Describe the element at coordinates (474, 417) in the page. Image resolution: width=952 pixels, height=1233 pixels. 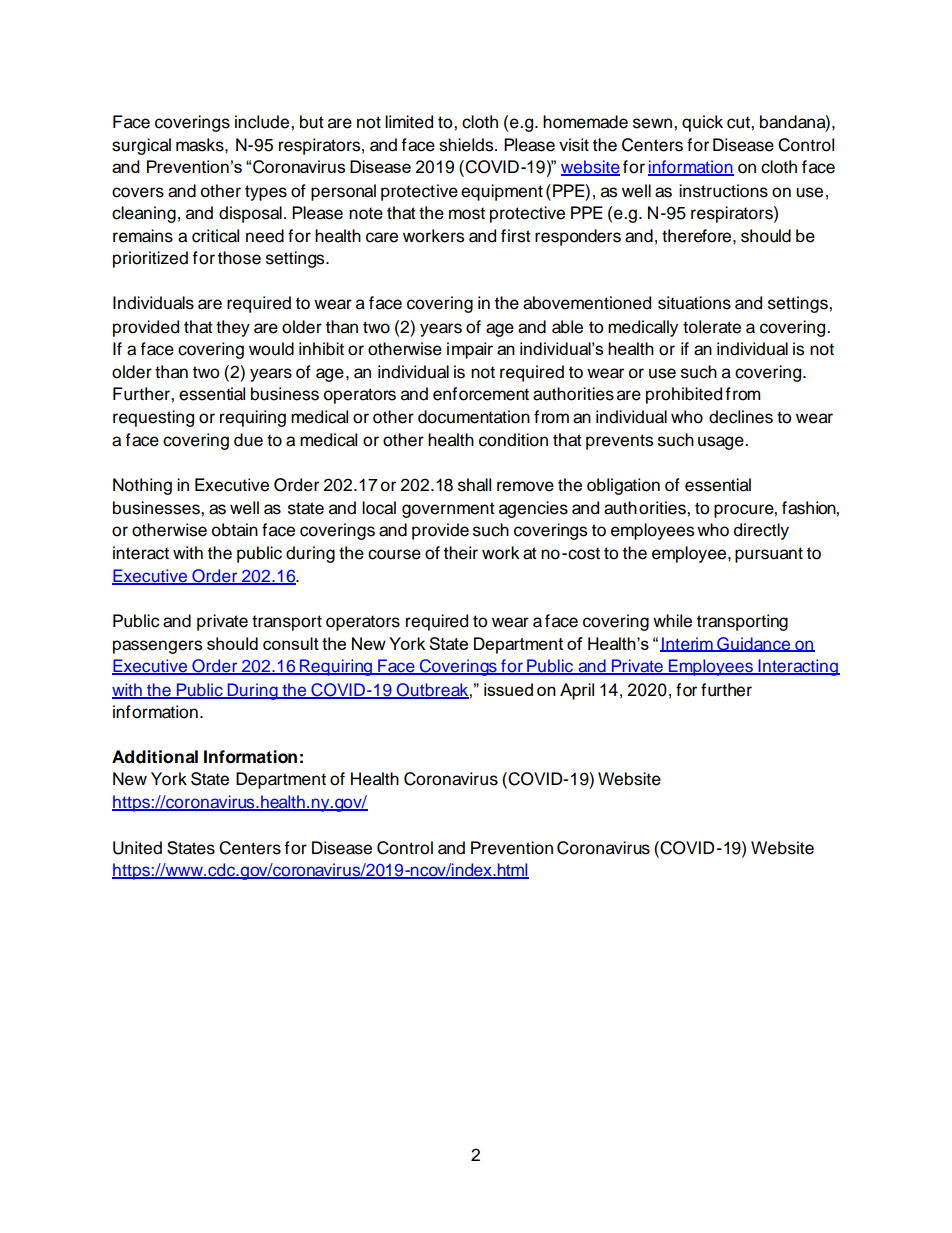
I see `documentation` at that location.
